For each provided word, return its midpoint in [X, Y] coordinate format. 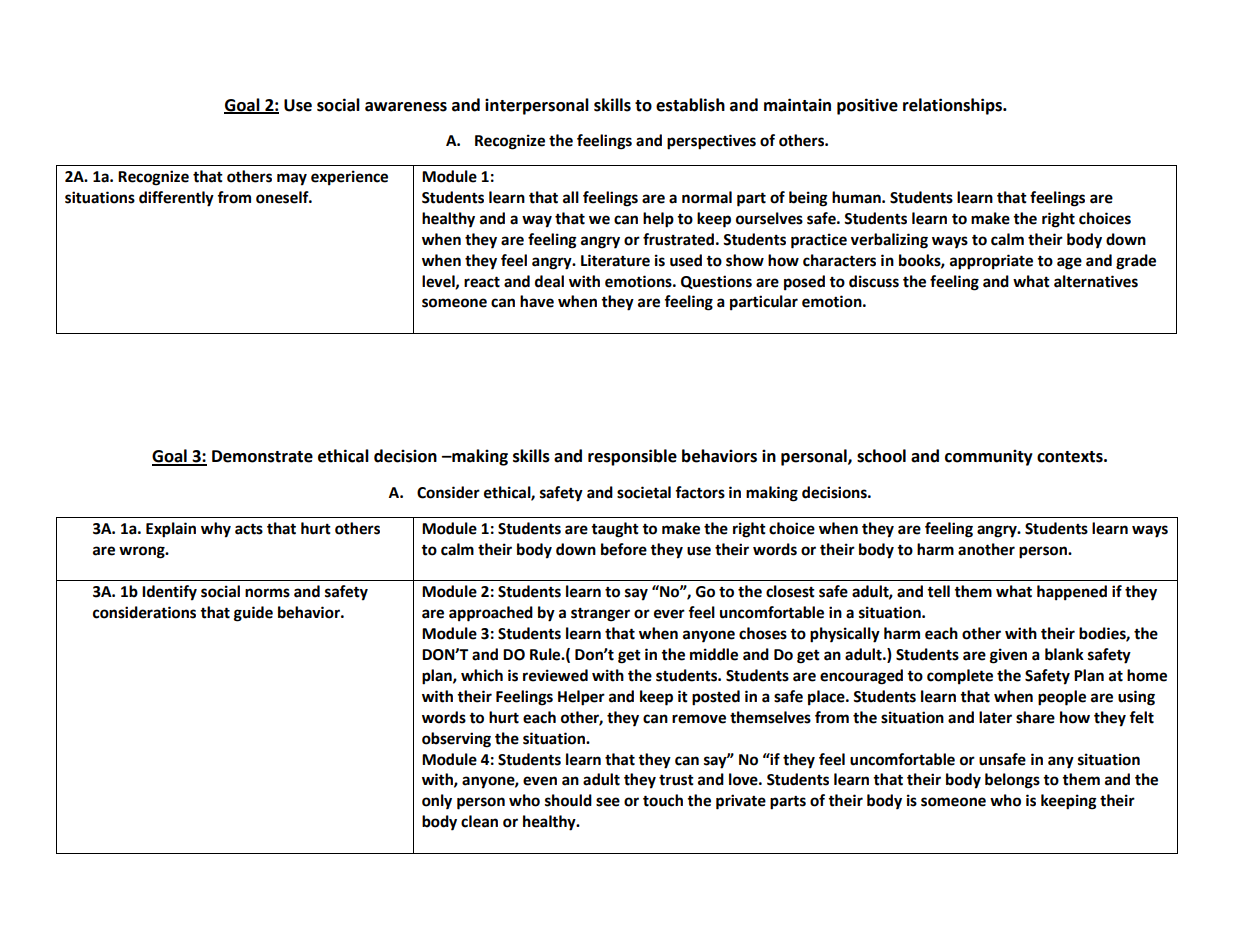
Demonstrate [262, 456]
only [437, 802]
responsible [632, 457]
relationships [954, 106]
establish [690, 105]
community [989, 457]
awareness [406, 107]
